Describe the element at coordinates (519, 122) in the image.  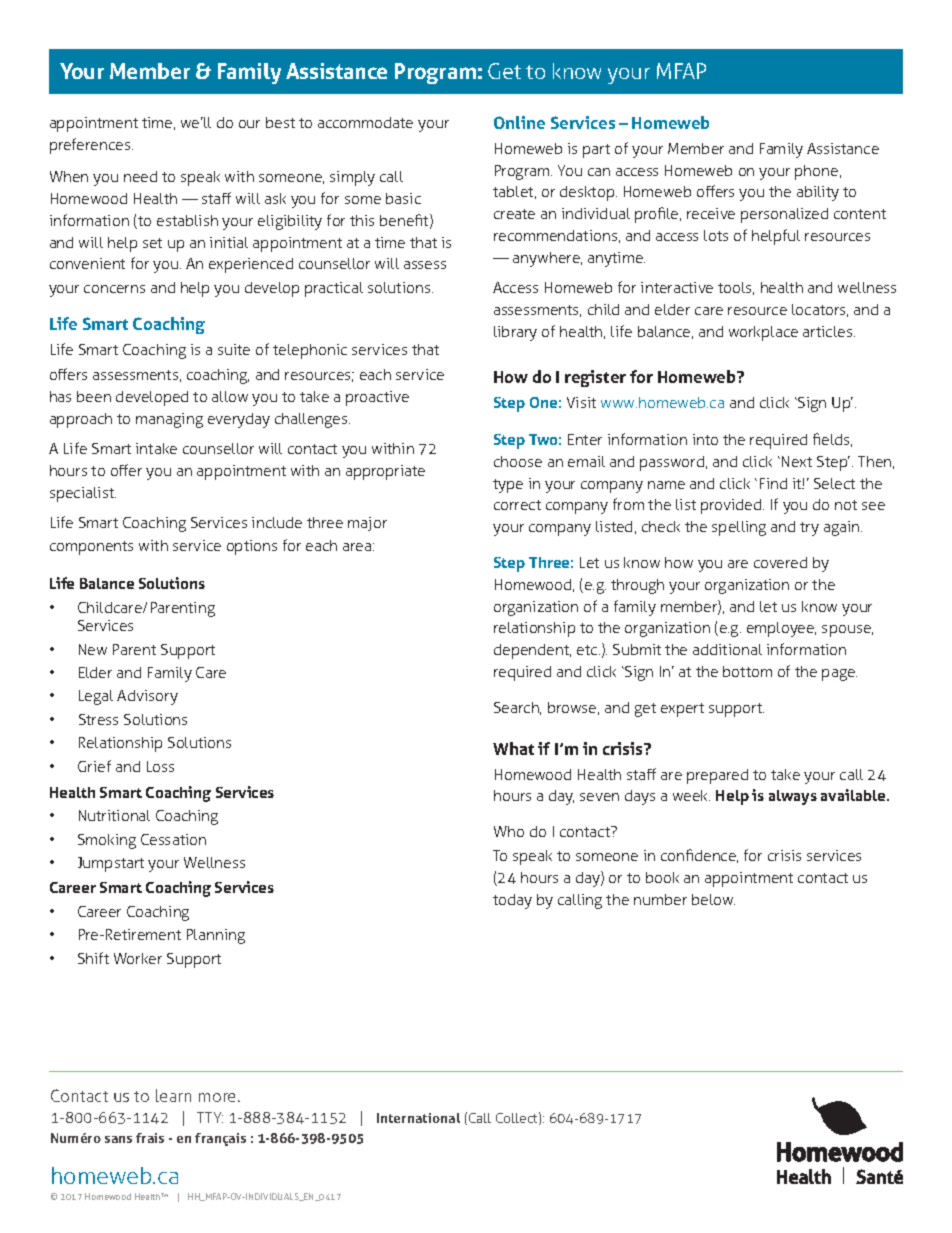
I see `Online` at that location.
